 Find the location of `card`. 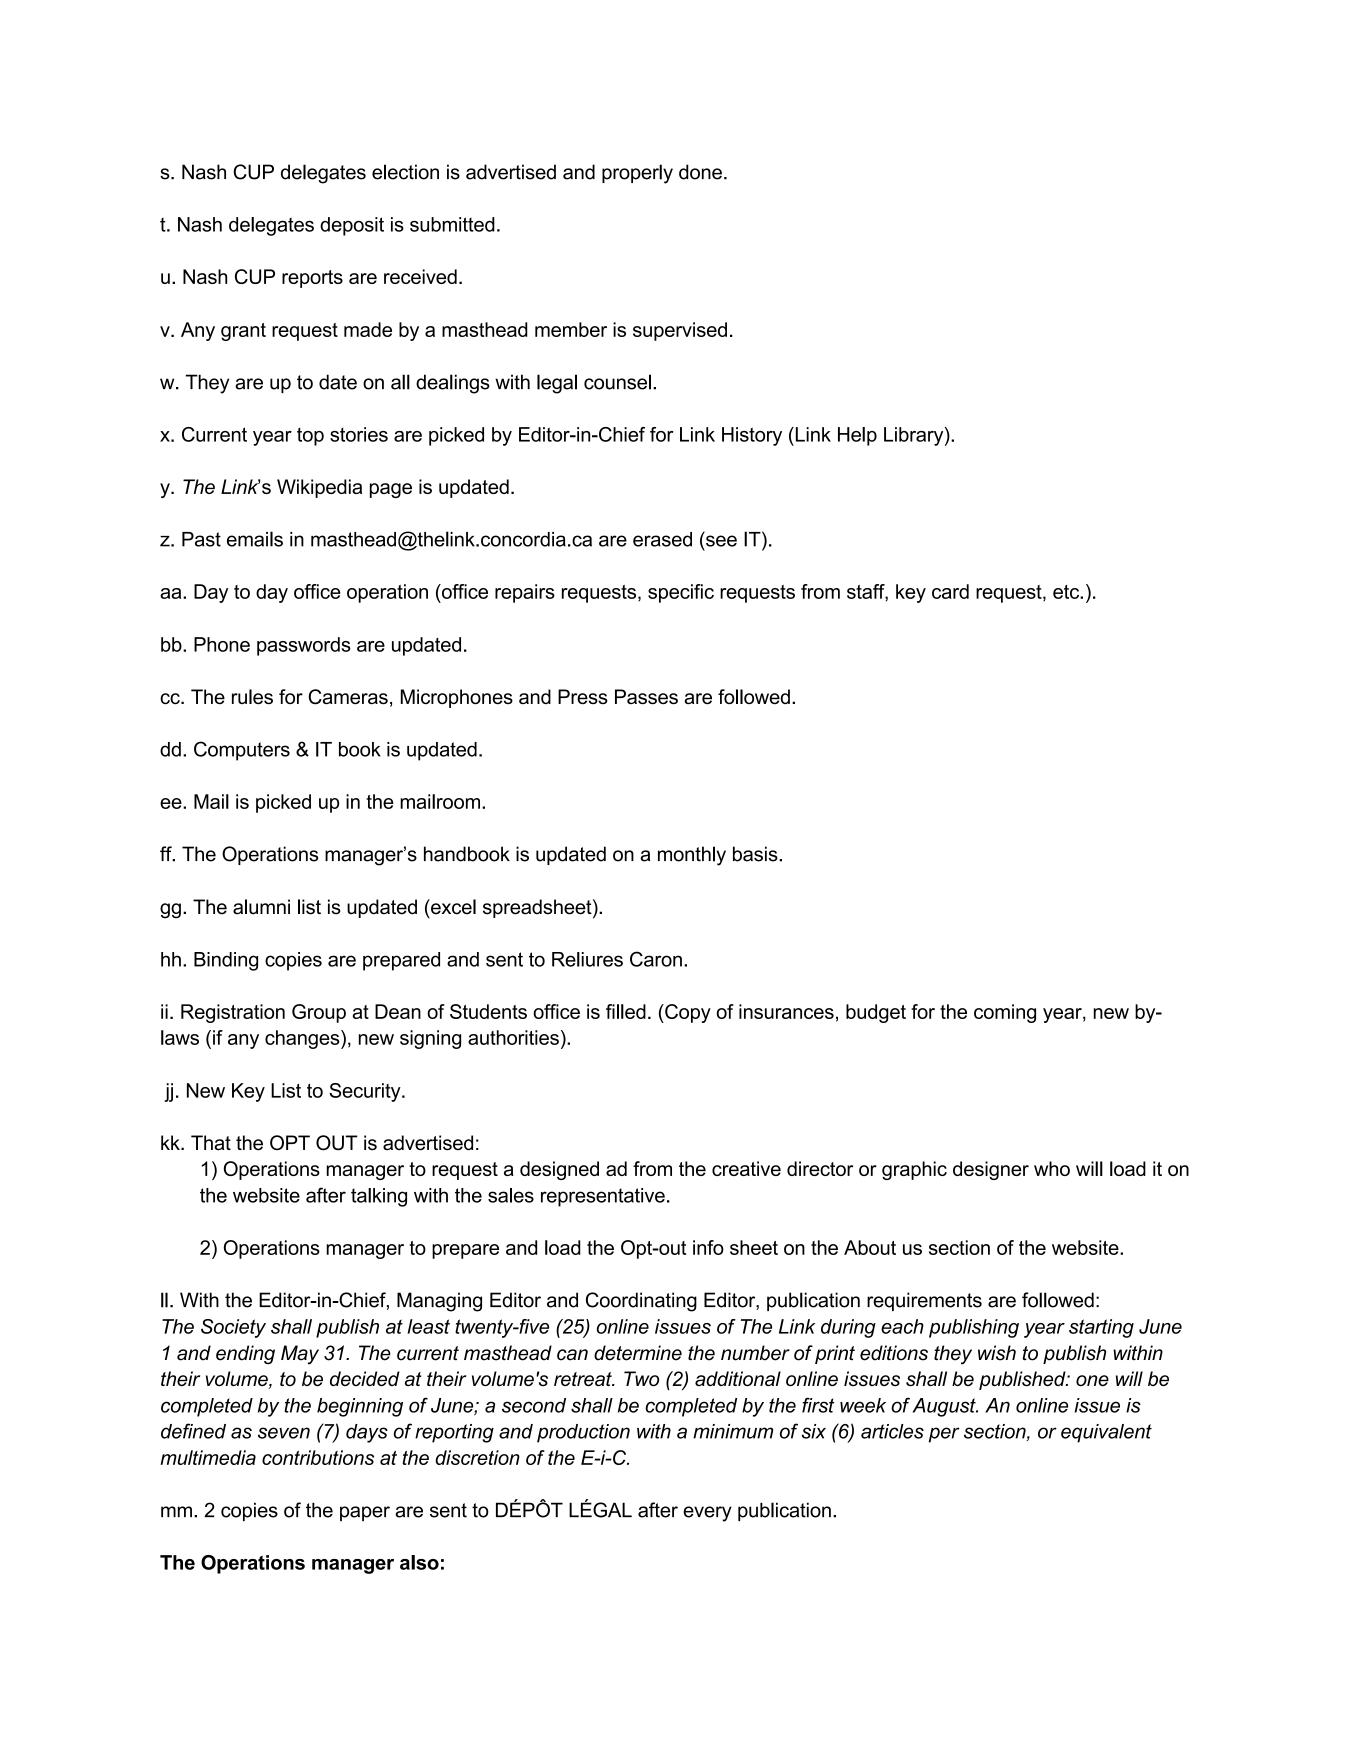

card is located at coordinates (950, 591).
